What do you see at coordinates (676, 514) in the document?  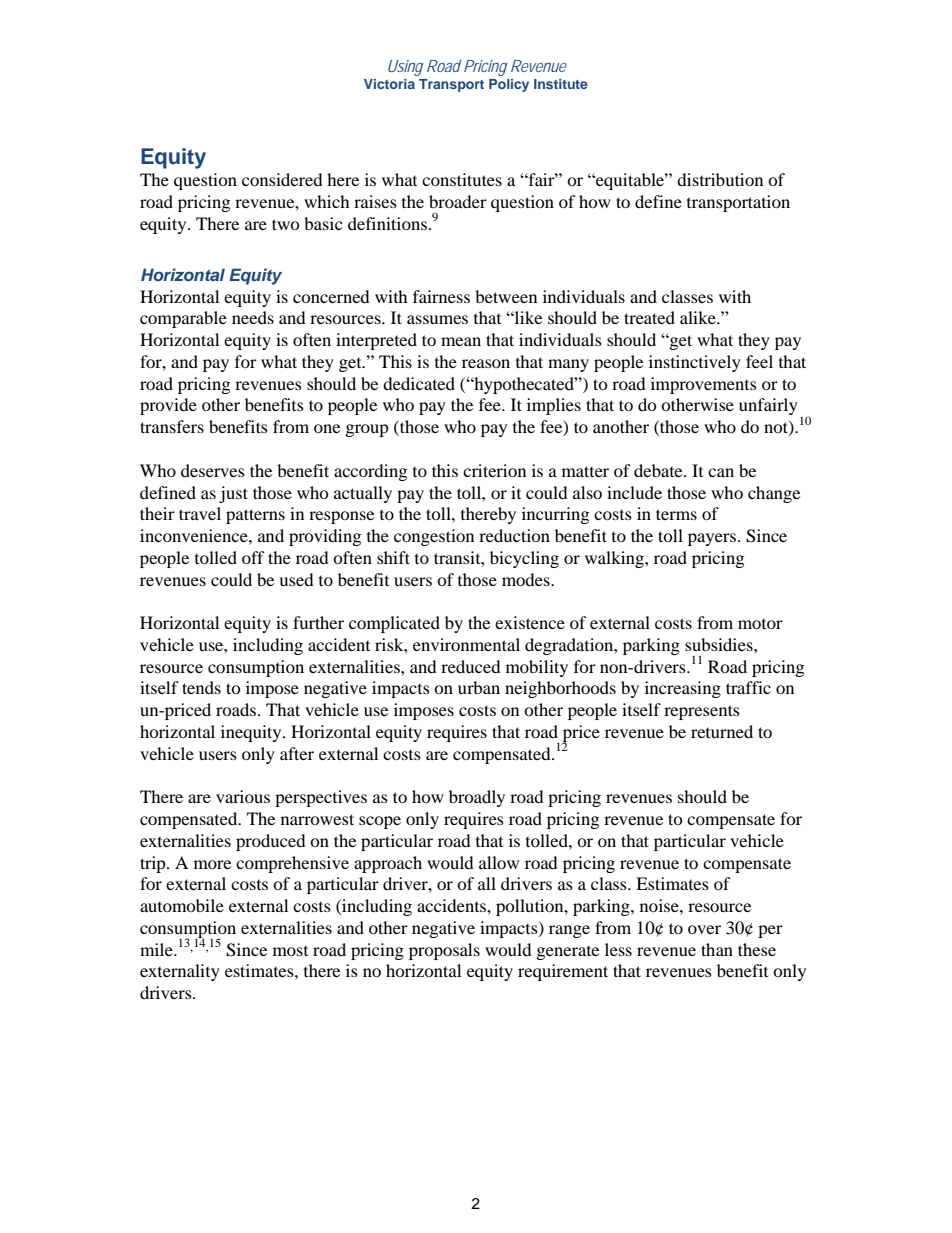 I see `terms` at bounding box center [676, 514].
